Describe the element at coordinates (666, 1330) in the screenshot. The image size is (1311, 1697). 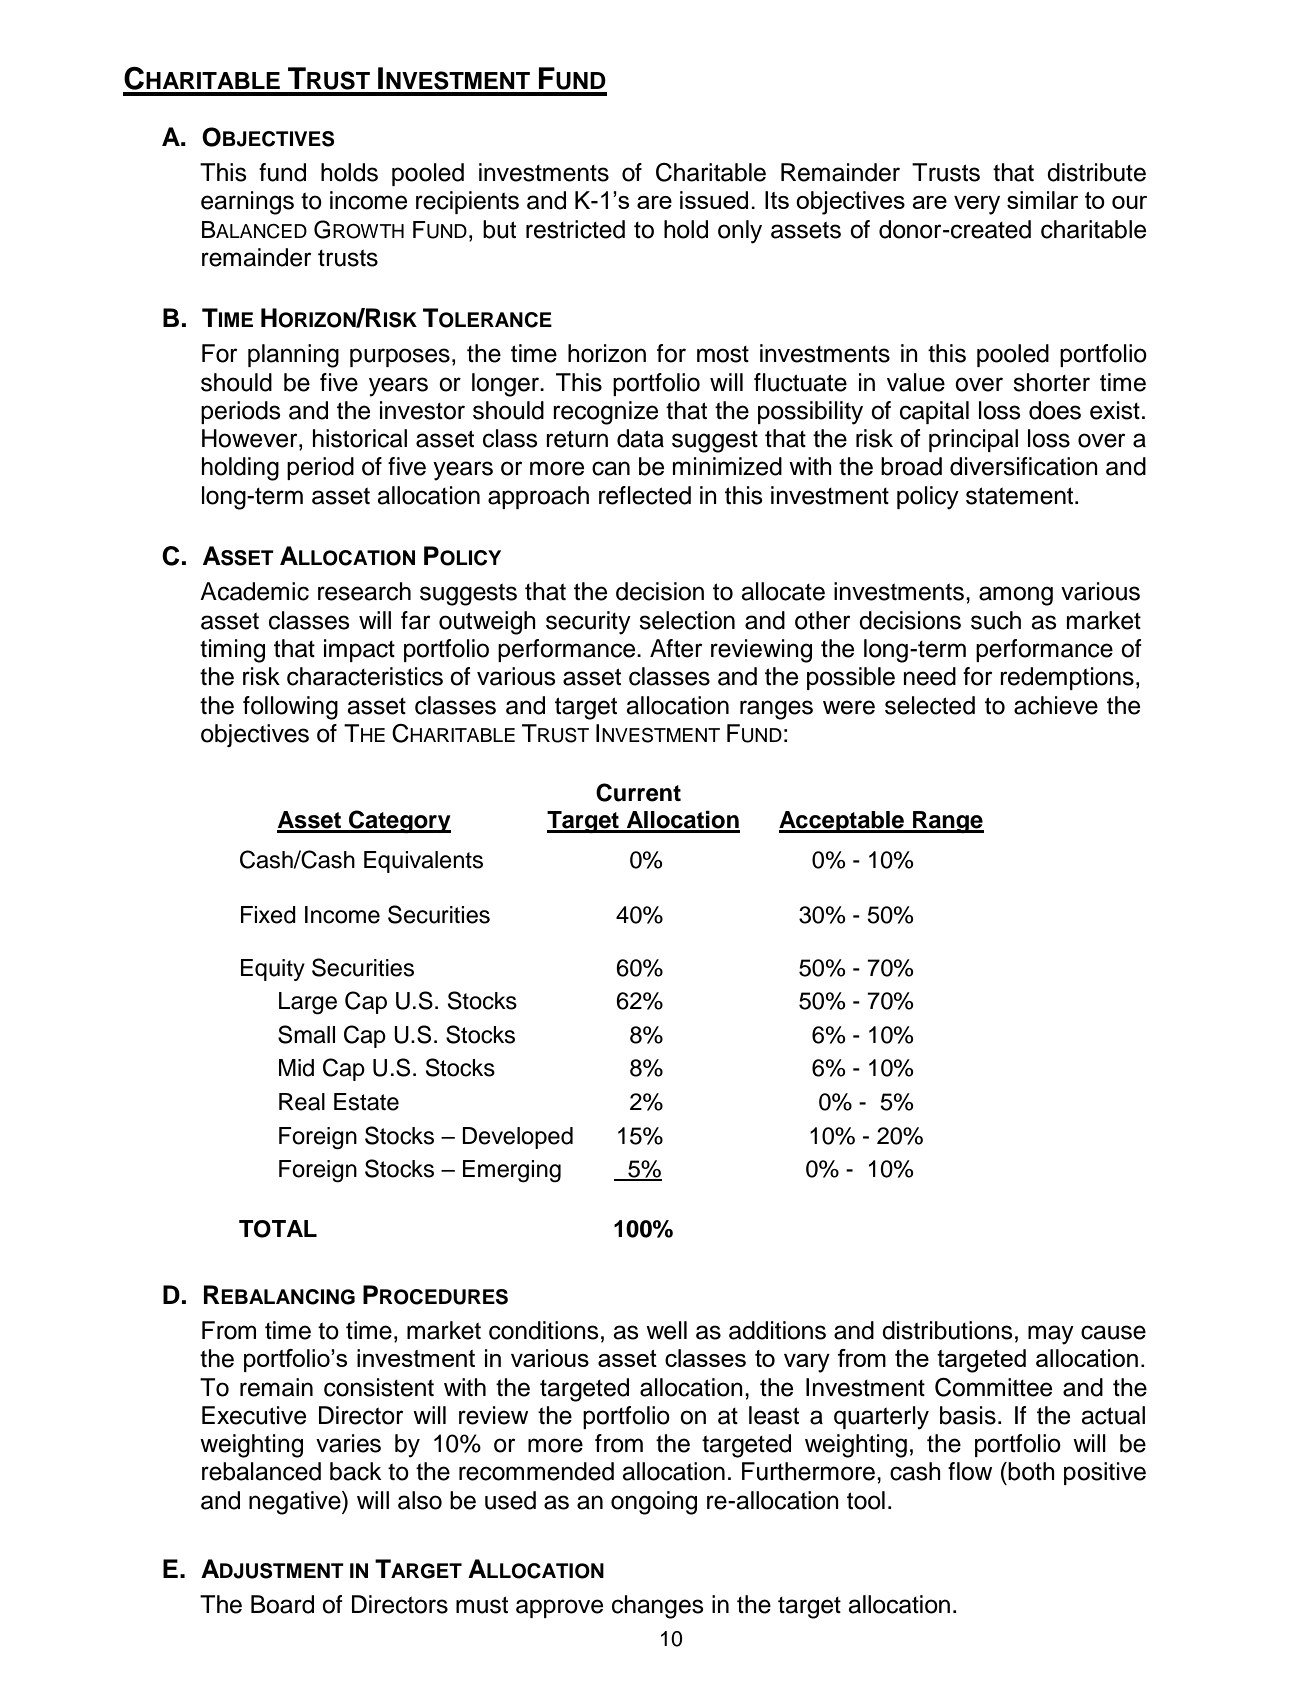
I see `well` at that location.
